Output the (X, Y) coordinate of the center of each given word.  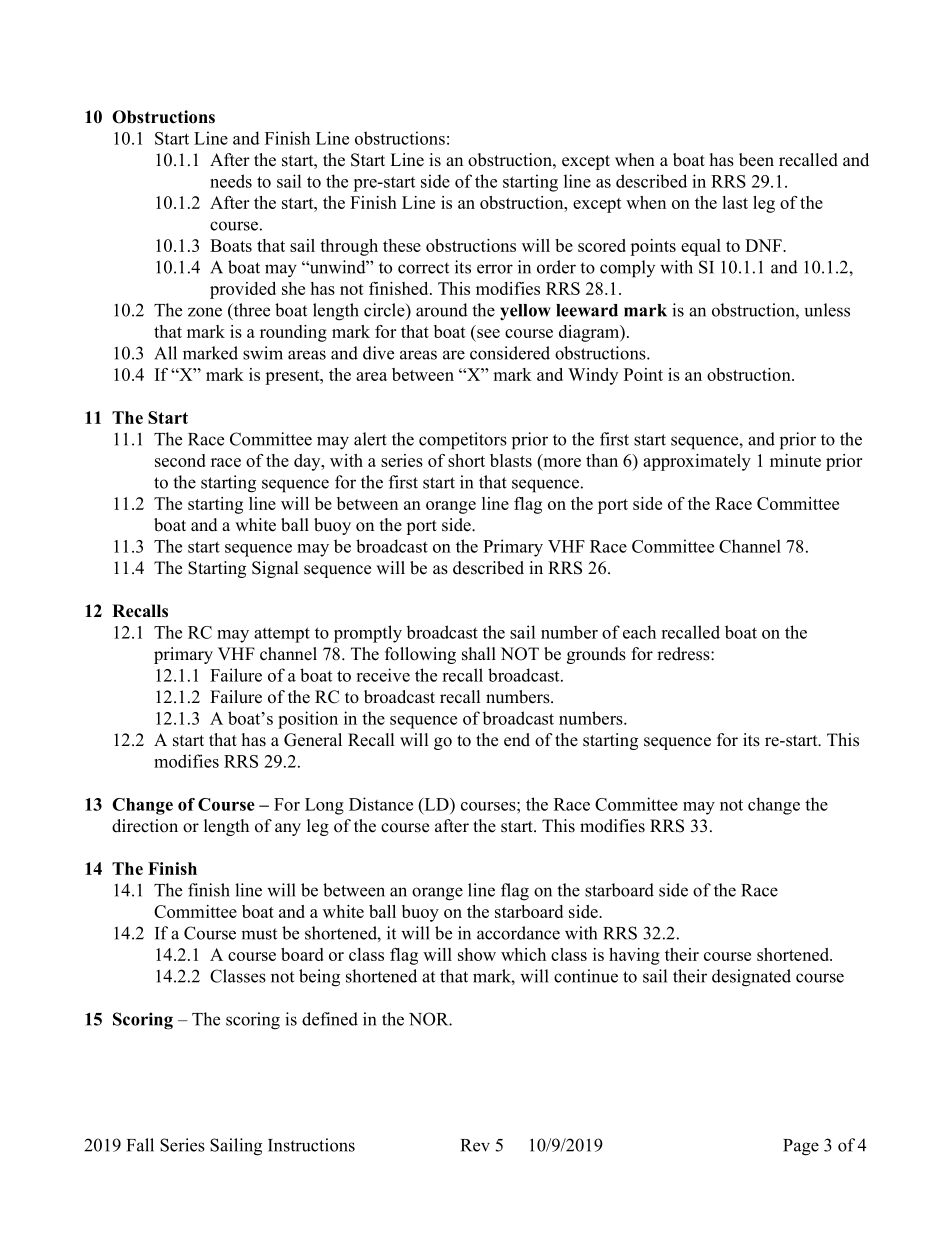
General (313, 740)
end (517, 740)
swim (263, 353)
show (477, 954)
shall (479, 654)
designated (751, 978)
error (495, 269)
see (488, 333)
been (756, 160)
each (639, 632)
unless (827, 310)
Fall (140, 1145)
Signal (275, 569)
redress (684, 654)
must (259, 934)
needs (231, 181)
